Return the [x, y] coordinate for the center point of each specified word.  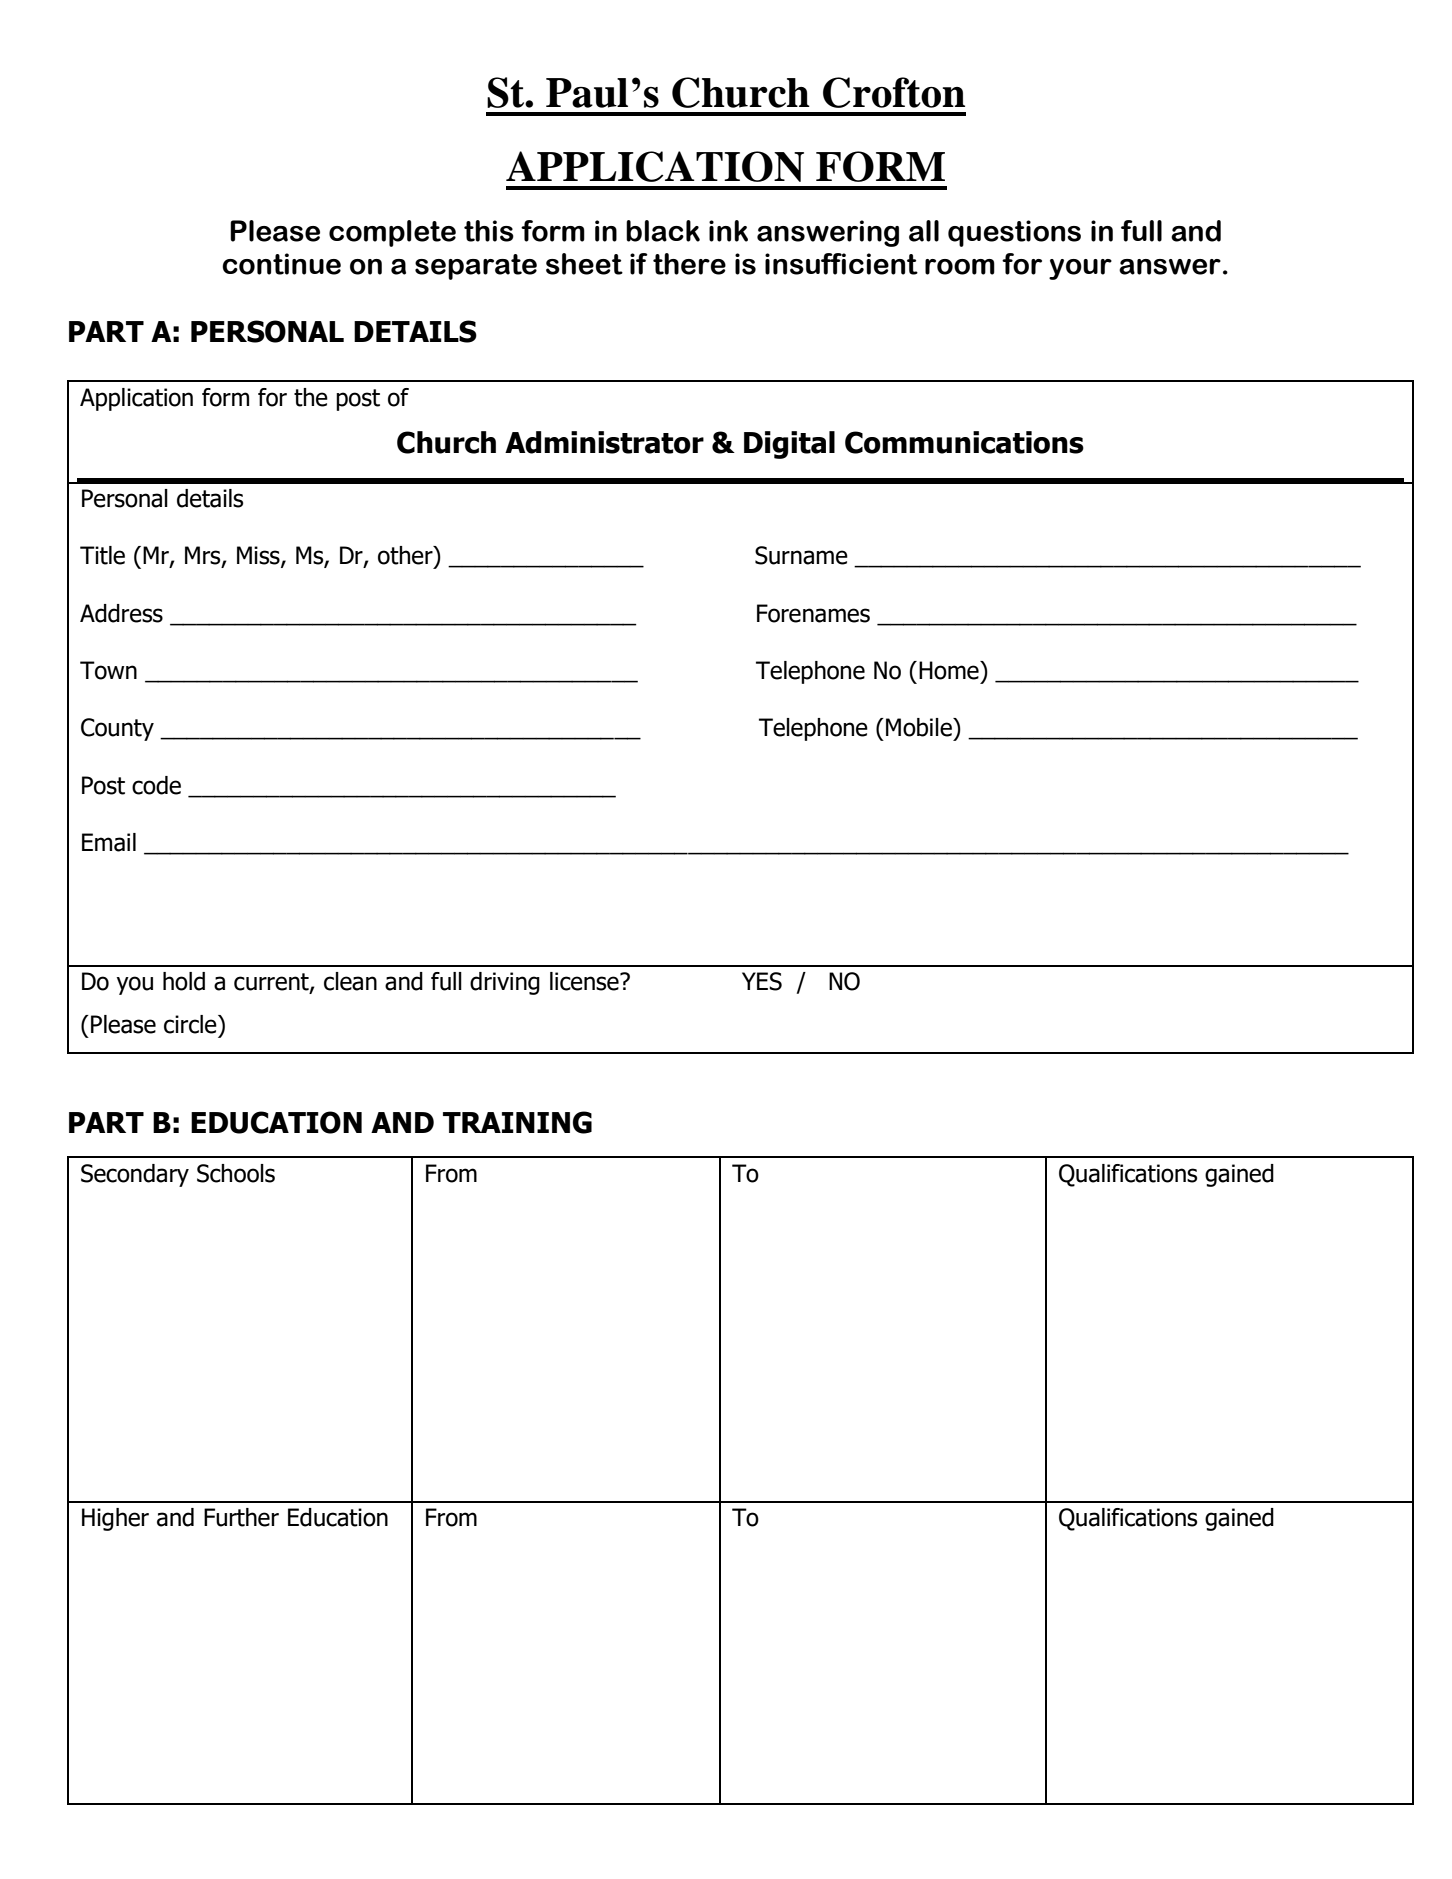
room [960, 267]
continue [281, 264]
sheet [584, 264]
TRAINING [517, 1122]
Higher [115, 1519]
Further [241, 1517]
